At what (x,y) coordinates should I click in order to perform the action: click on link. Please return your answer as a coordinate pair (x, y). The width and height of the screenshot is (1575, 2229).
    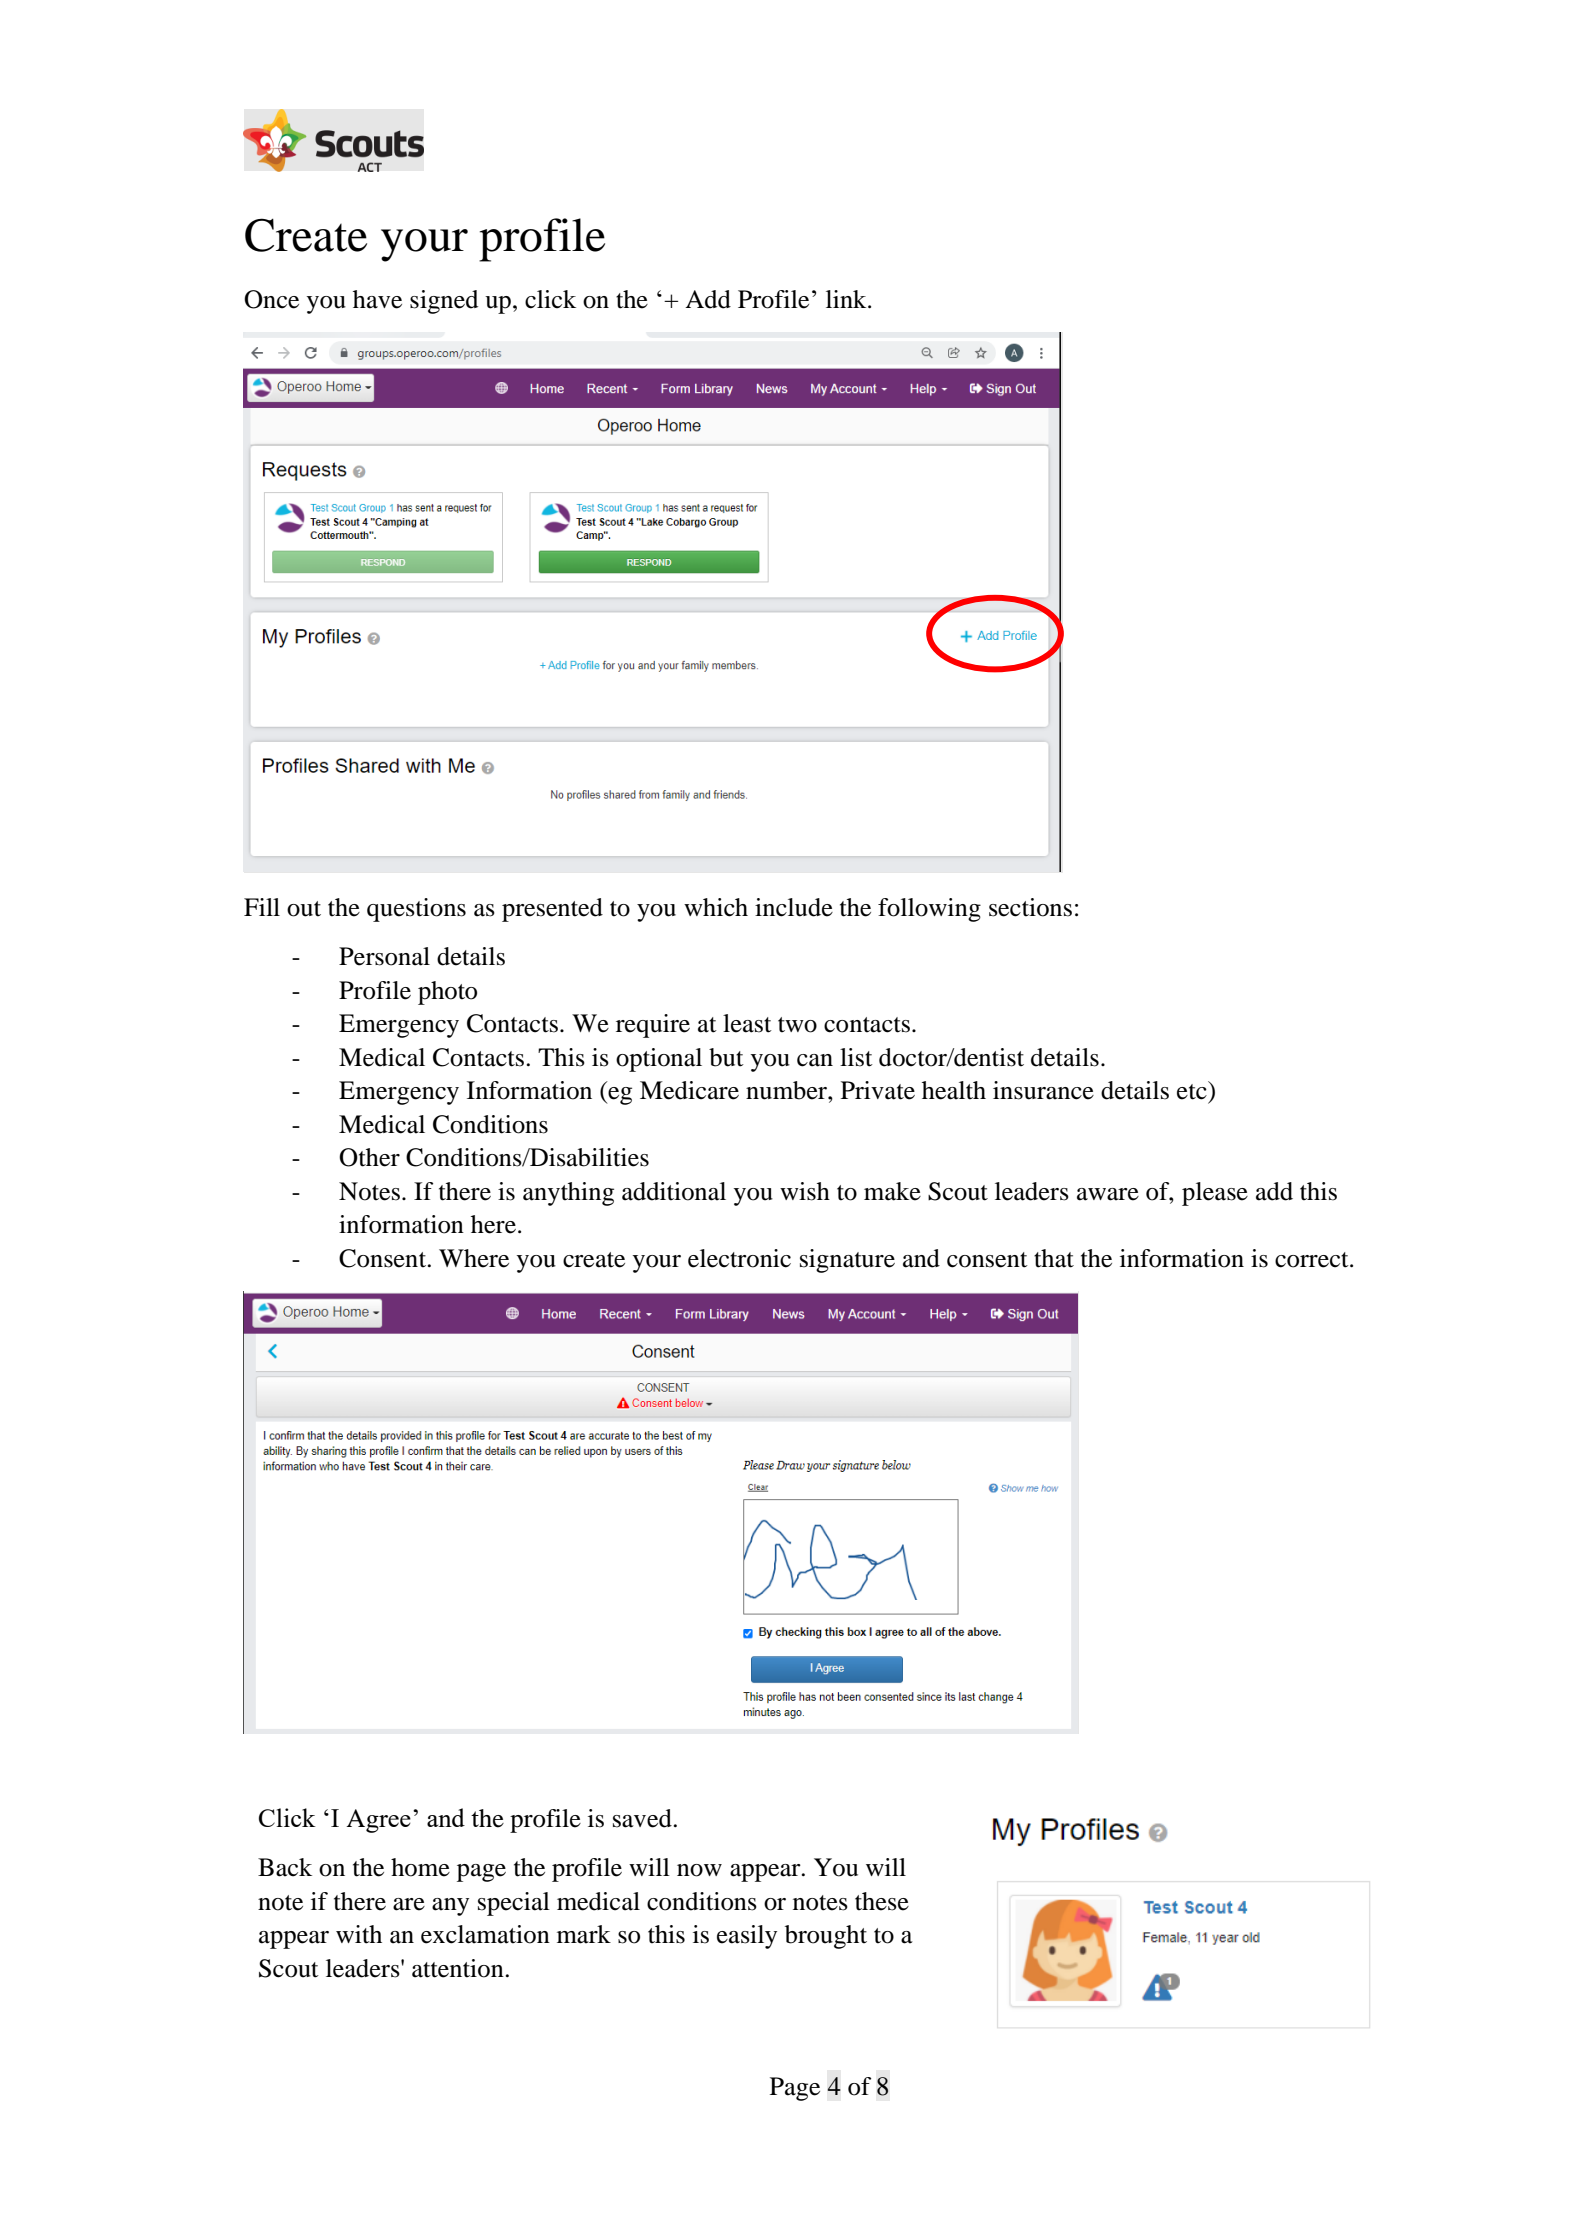
    Looking at the image, I should click on (847, 299).
